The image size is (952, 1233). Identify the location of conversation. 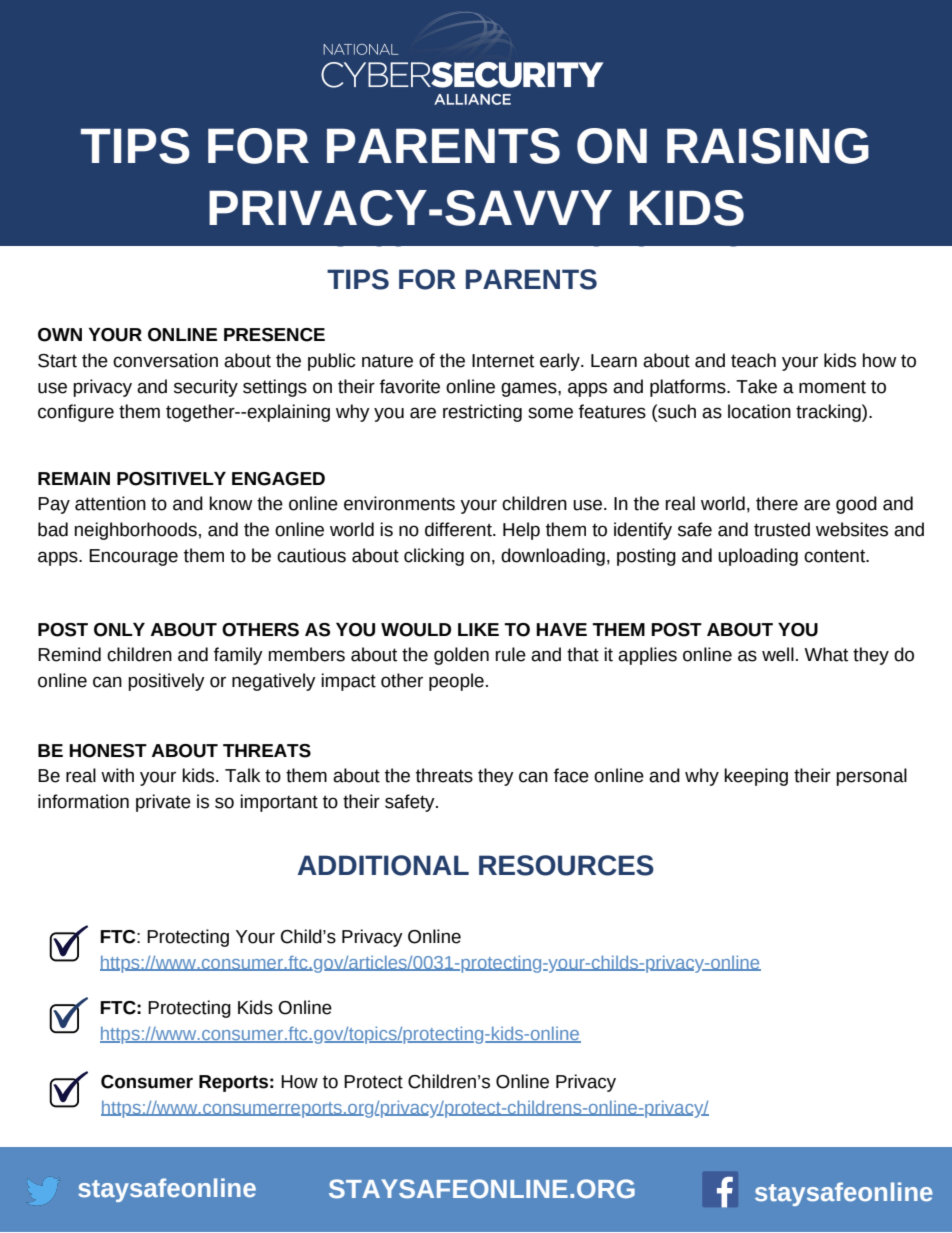
(165, 360).
